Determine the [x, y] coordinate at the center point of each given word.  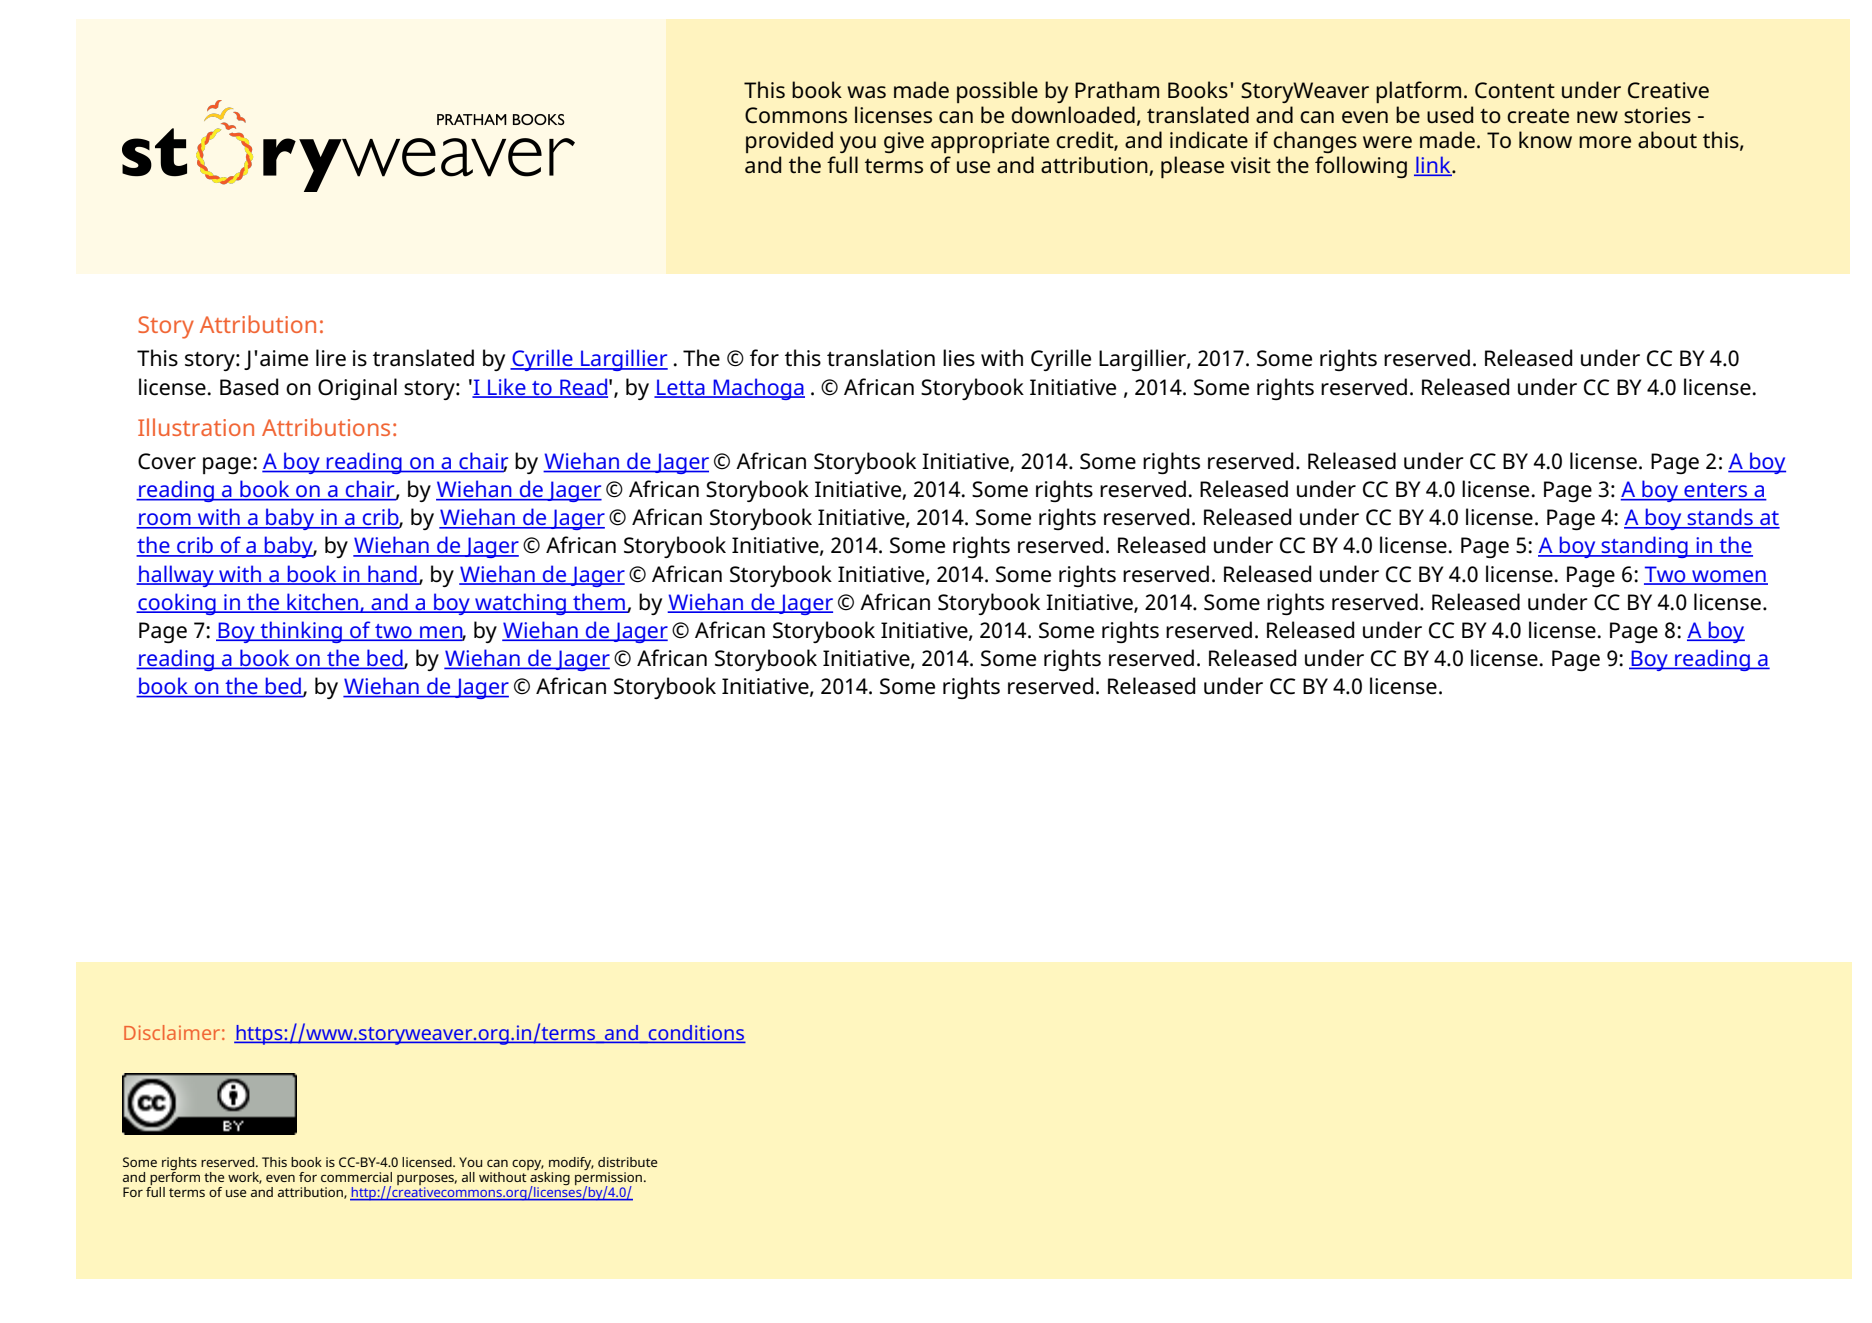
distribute [627, 1162]
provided [789, 142]
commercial [356, 1177]
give [904, 142]
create [1538, 116]
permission [610, 1180]
